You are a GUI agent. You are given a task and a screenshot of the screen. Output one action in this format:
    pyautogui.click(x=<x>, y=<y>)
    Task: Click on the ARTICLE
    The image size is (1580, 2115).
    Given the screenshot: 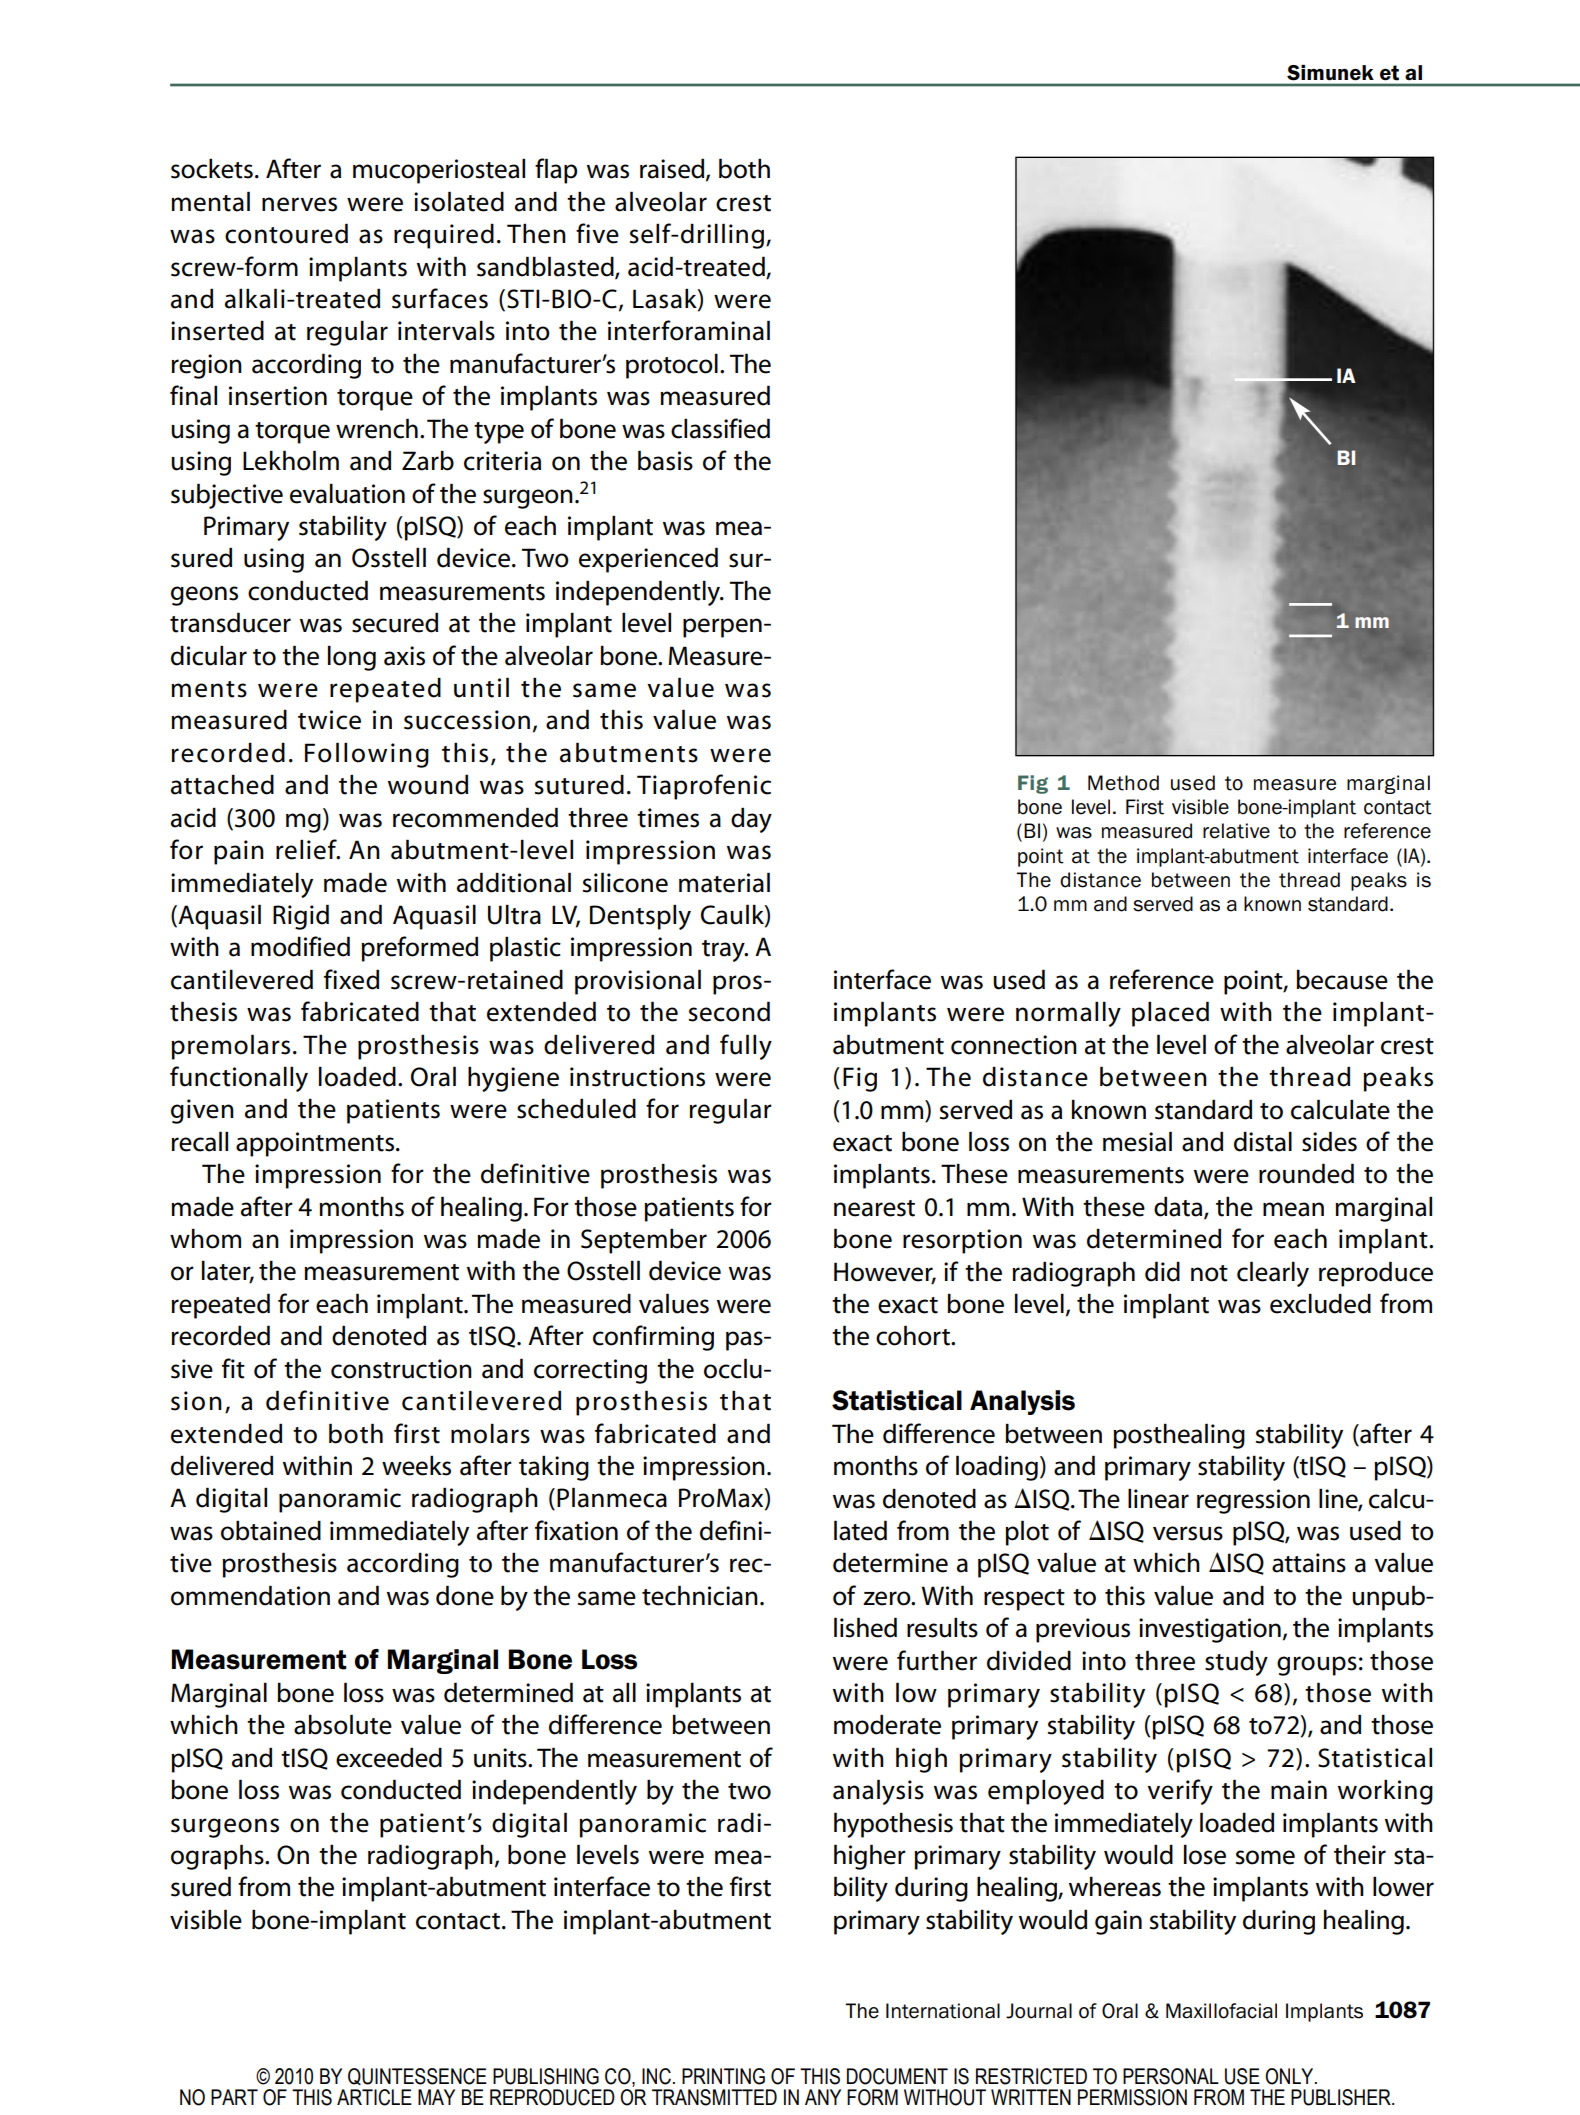 What is the action you would take?
    pyautogui.click(x=374, y=2097)
